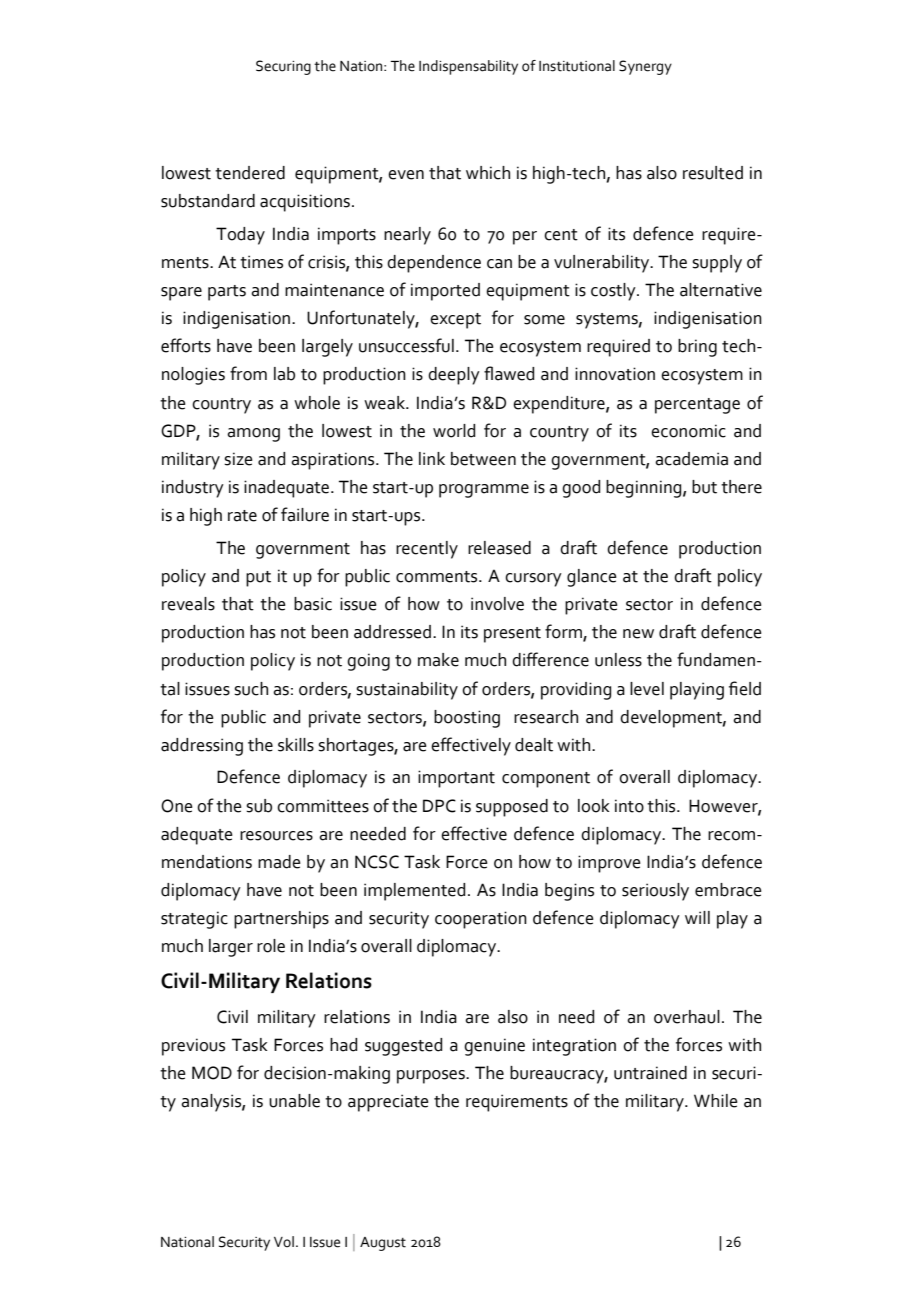 The image size is (924, 1308). I want to click on tendered, so click(250, 173).
